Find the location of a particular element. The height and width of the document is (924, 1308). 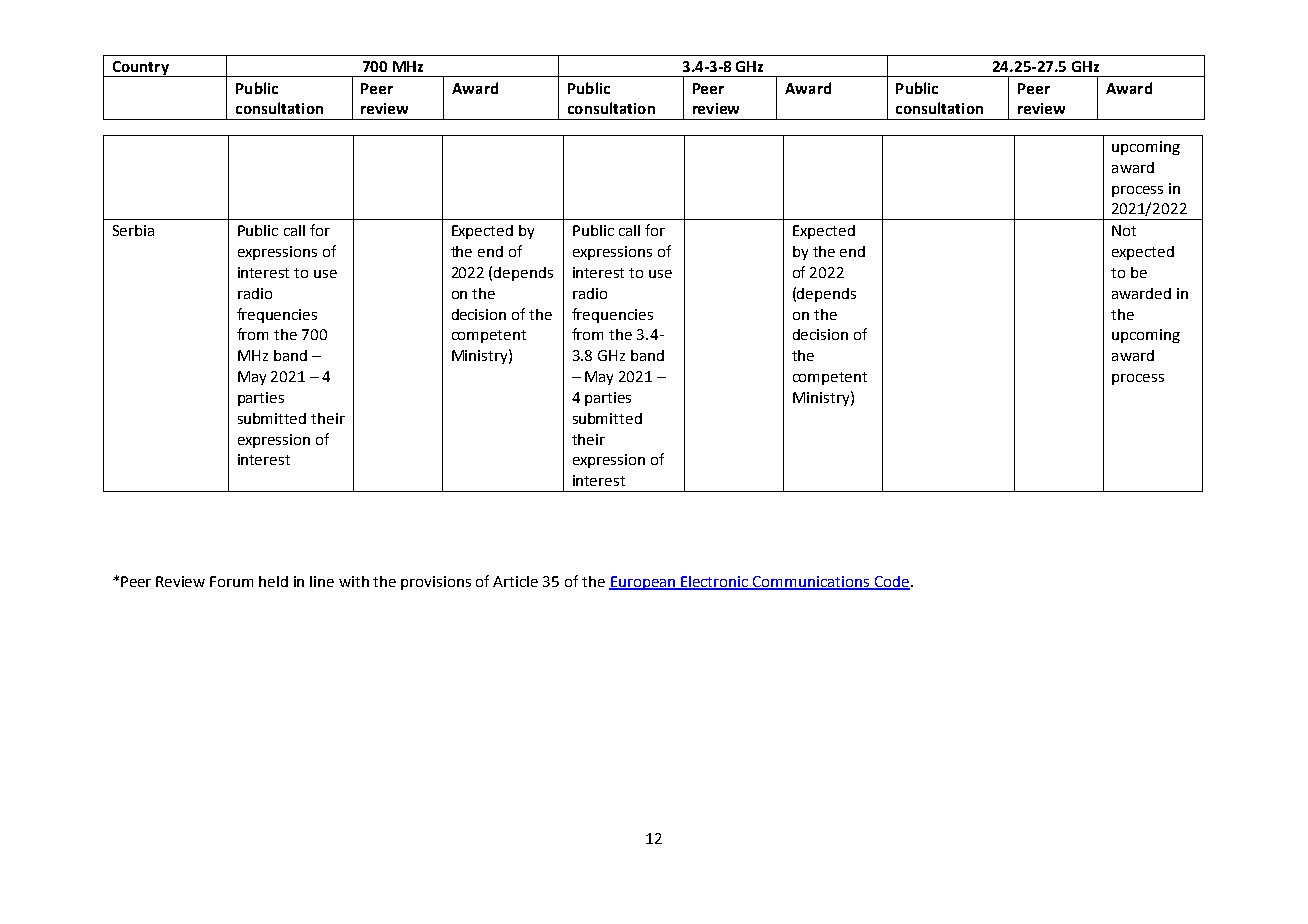

Not is located at coordinates (1124, 230).
